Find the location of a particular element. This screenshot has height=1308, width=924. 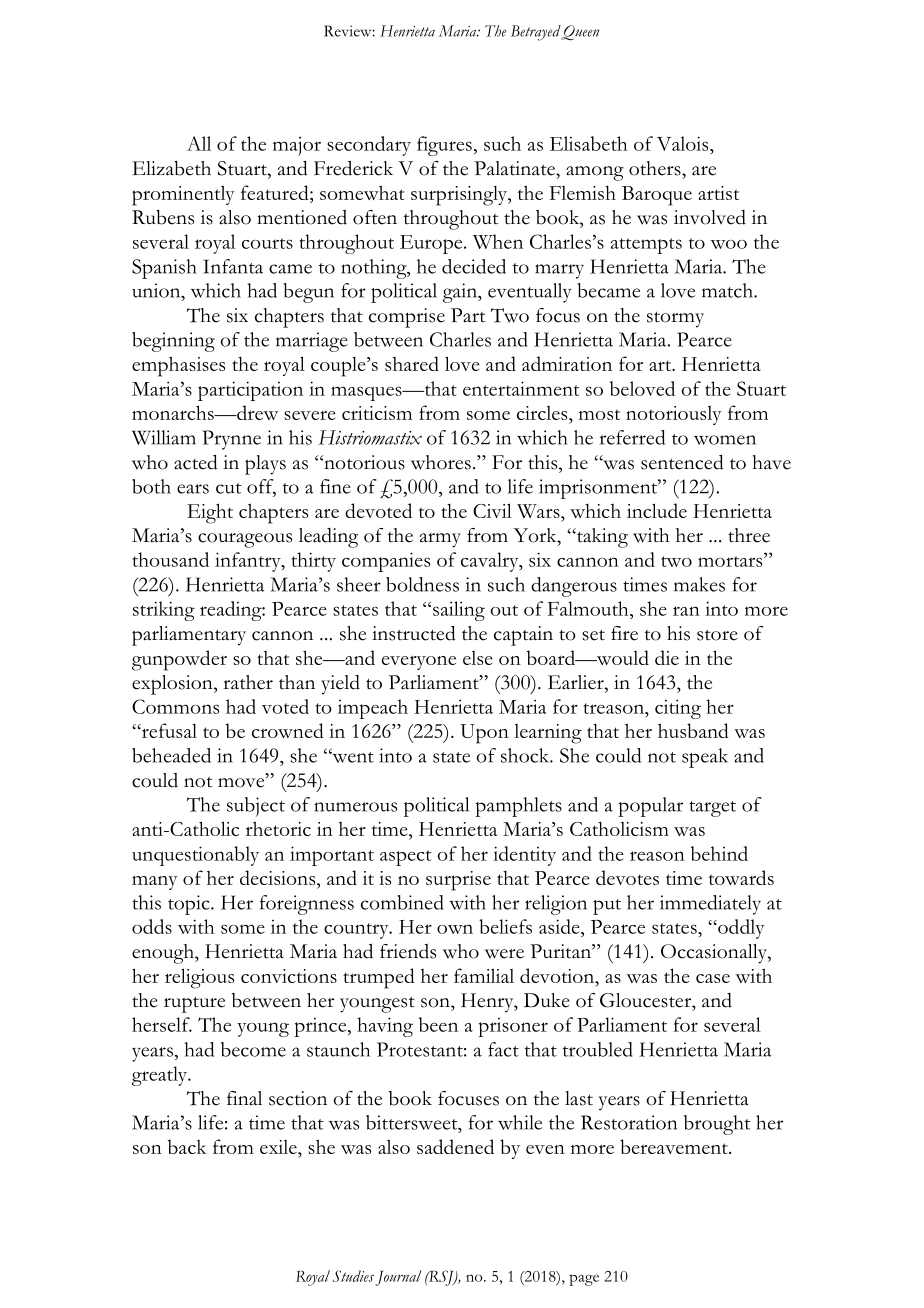

surprise is located at coordinates (458, 881).
